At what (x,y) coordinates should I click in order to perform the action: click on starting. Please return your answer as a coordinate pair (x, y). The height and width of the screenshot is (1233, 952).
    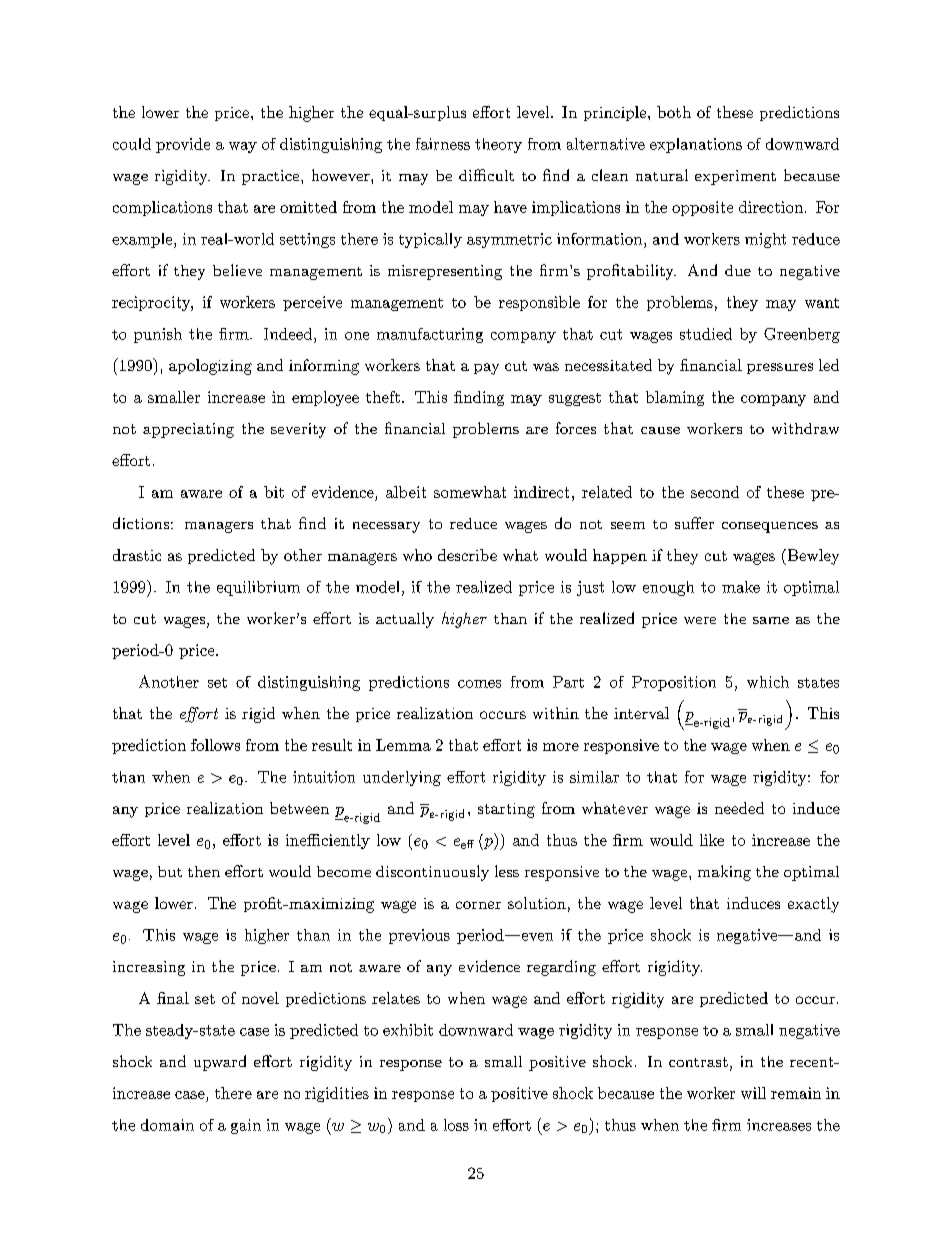
    Looking at the image, I should click on (506, 810).
